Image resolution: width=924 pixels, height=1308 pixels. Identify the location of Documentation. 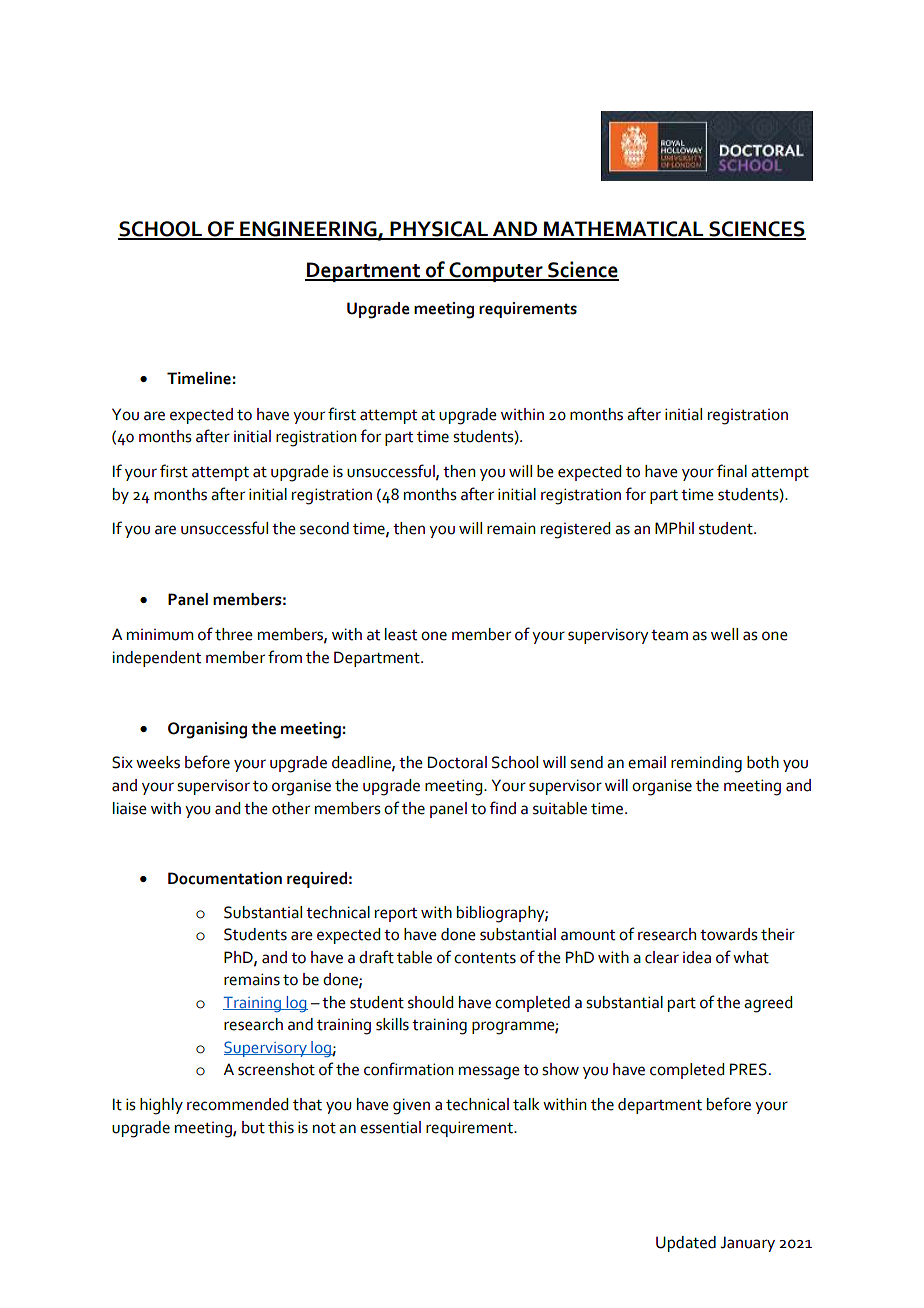
(225, 878).
